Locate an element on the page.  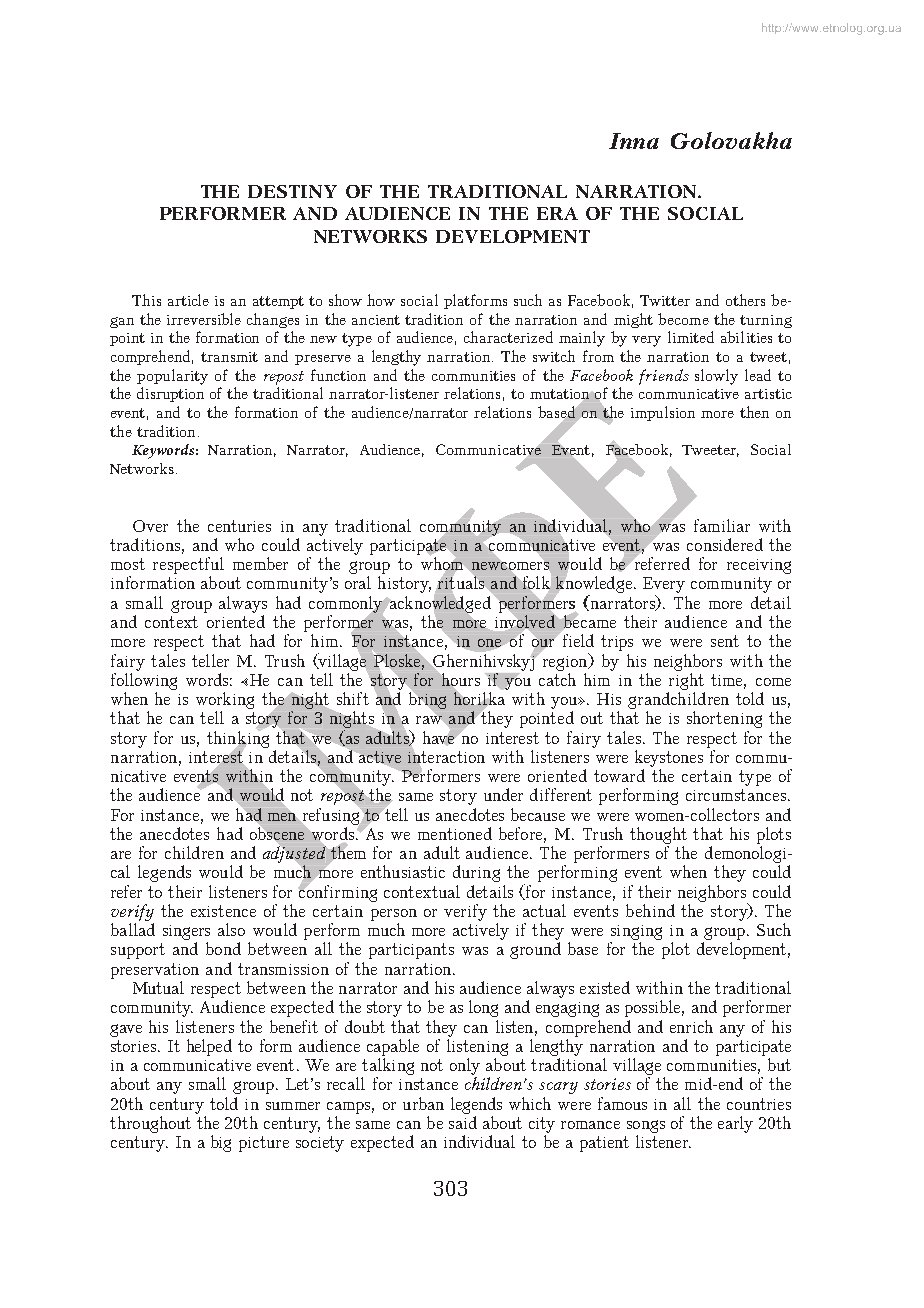
popularity is located at coordinates (172, 377).
